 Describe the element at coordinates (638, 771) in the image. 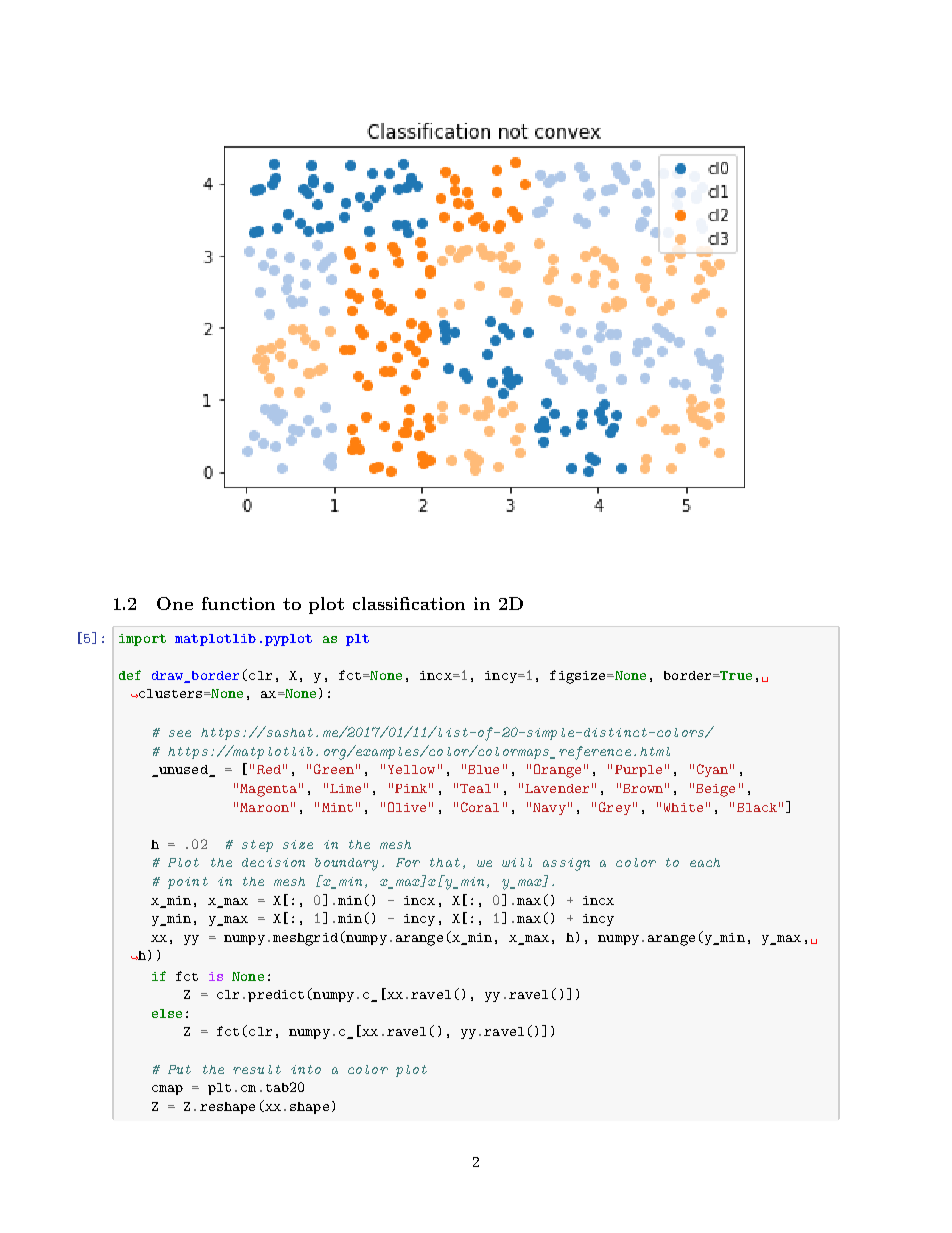

I see `Purple` at that location.
